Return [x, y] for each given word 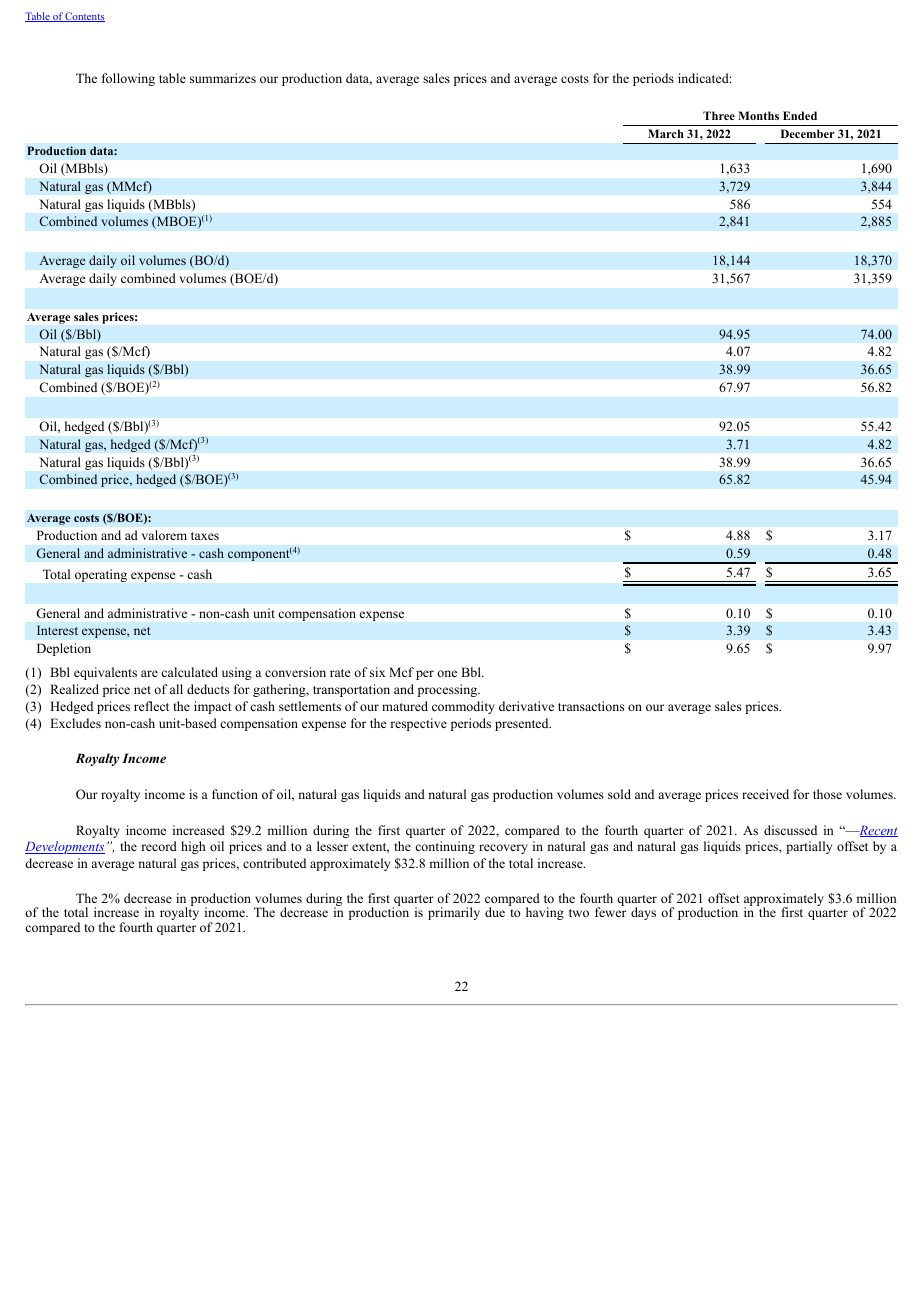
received [765, 794]
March [666, 133]
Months [758, 115]
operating [101, 575]
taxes [205, 536]
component [259, 555]
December [808, 133]
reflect [151, 706]
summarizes [223, 78]
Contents [84, 17]
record [159, 846]
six [377, 672]
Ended [800, 115]
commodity [463, 707]
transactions [591, 706]
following [128, 79]
